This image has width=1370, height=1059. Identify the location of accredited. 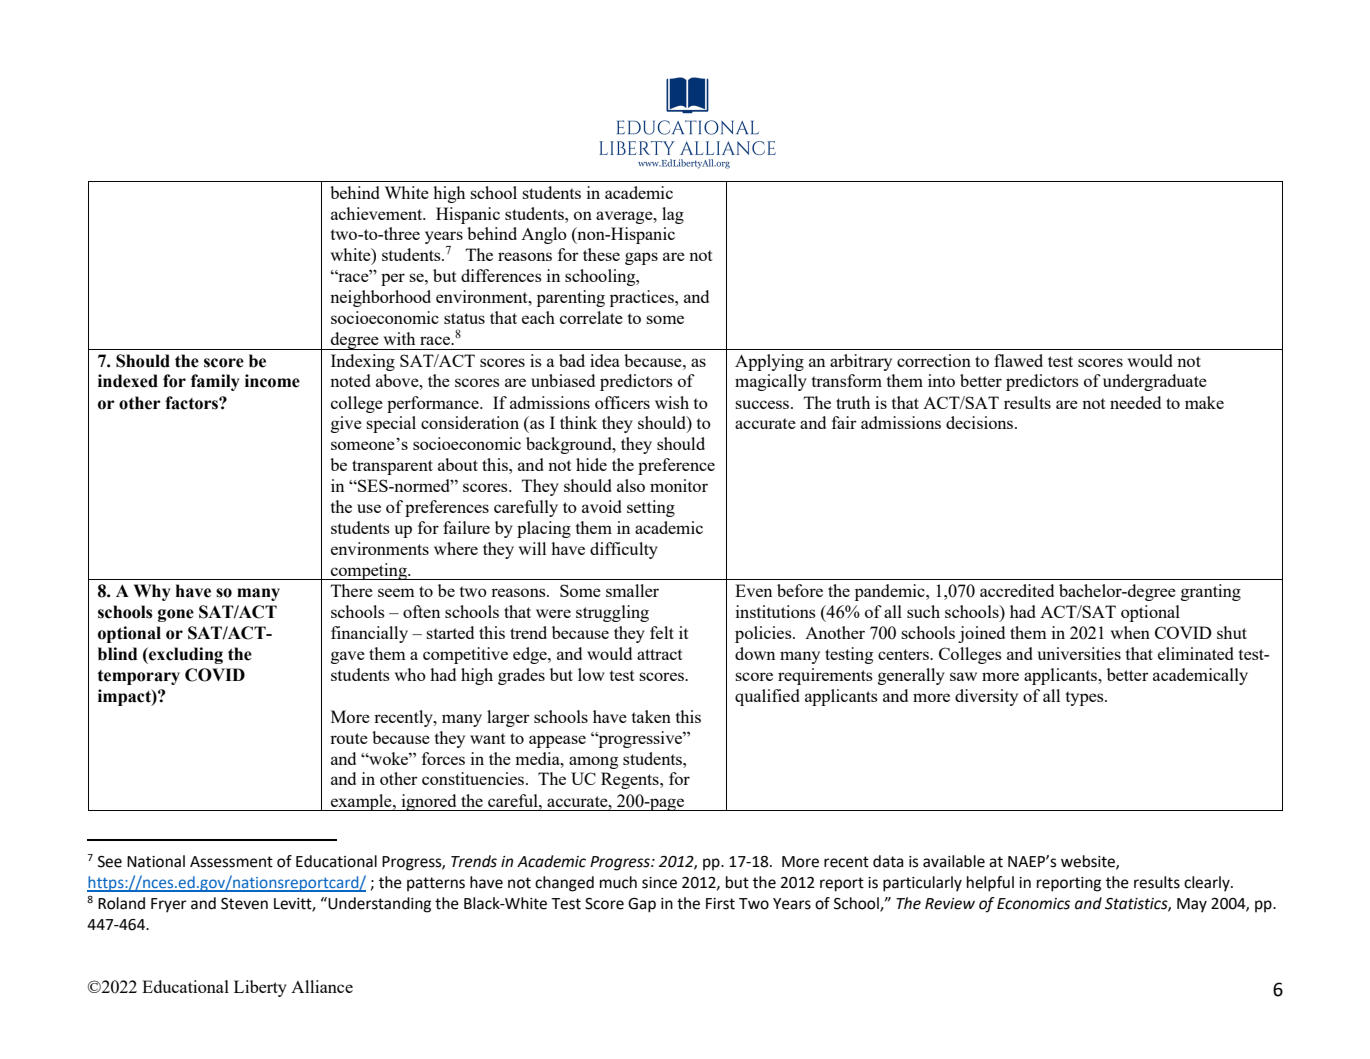
(1017, 590).
